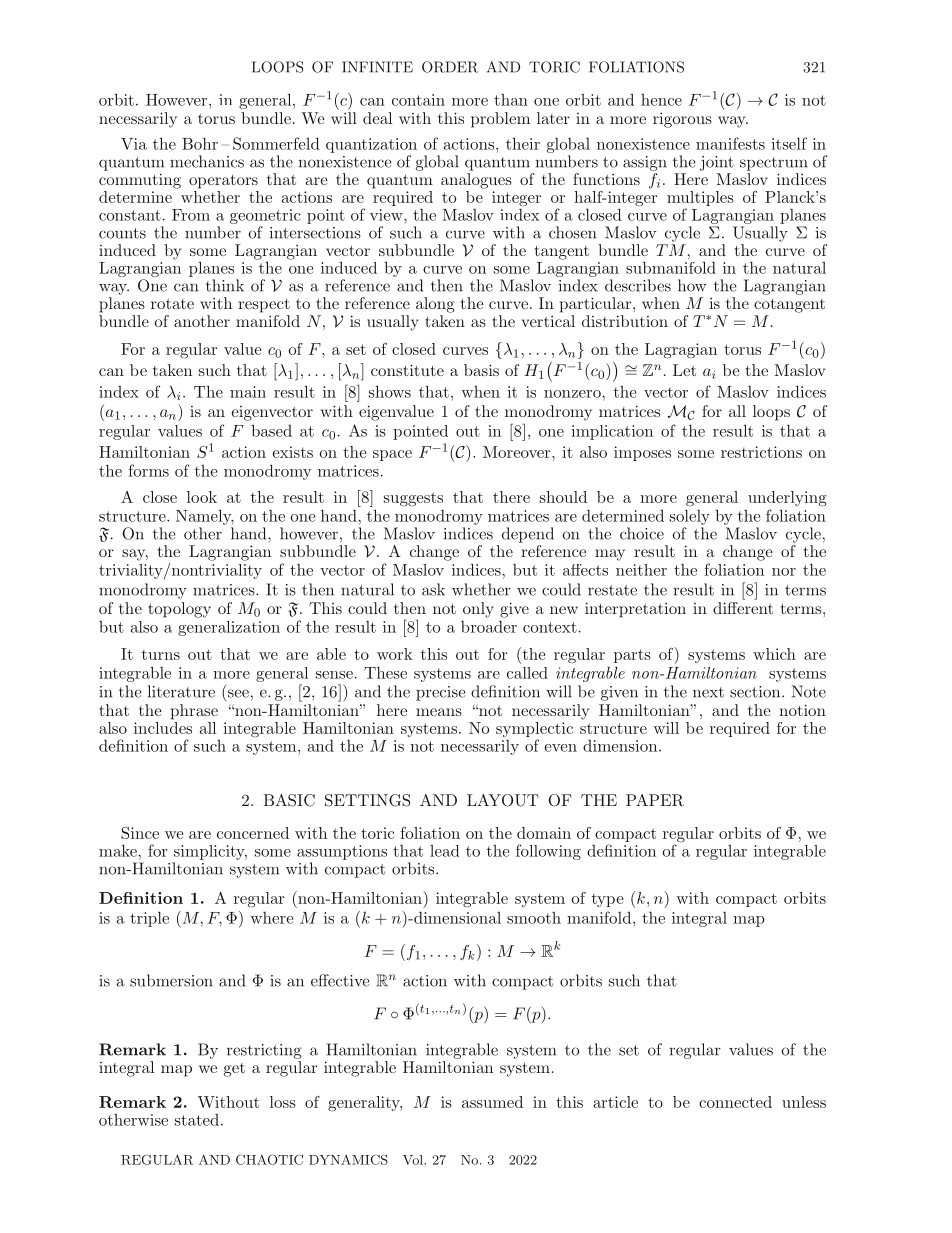 This document has width=952, height=1233. I want to click on rigorous, so click(682, 120).
